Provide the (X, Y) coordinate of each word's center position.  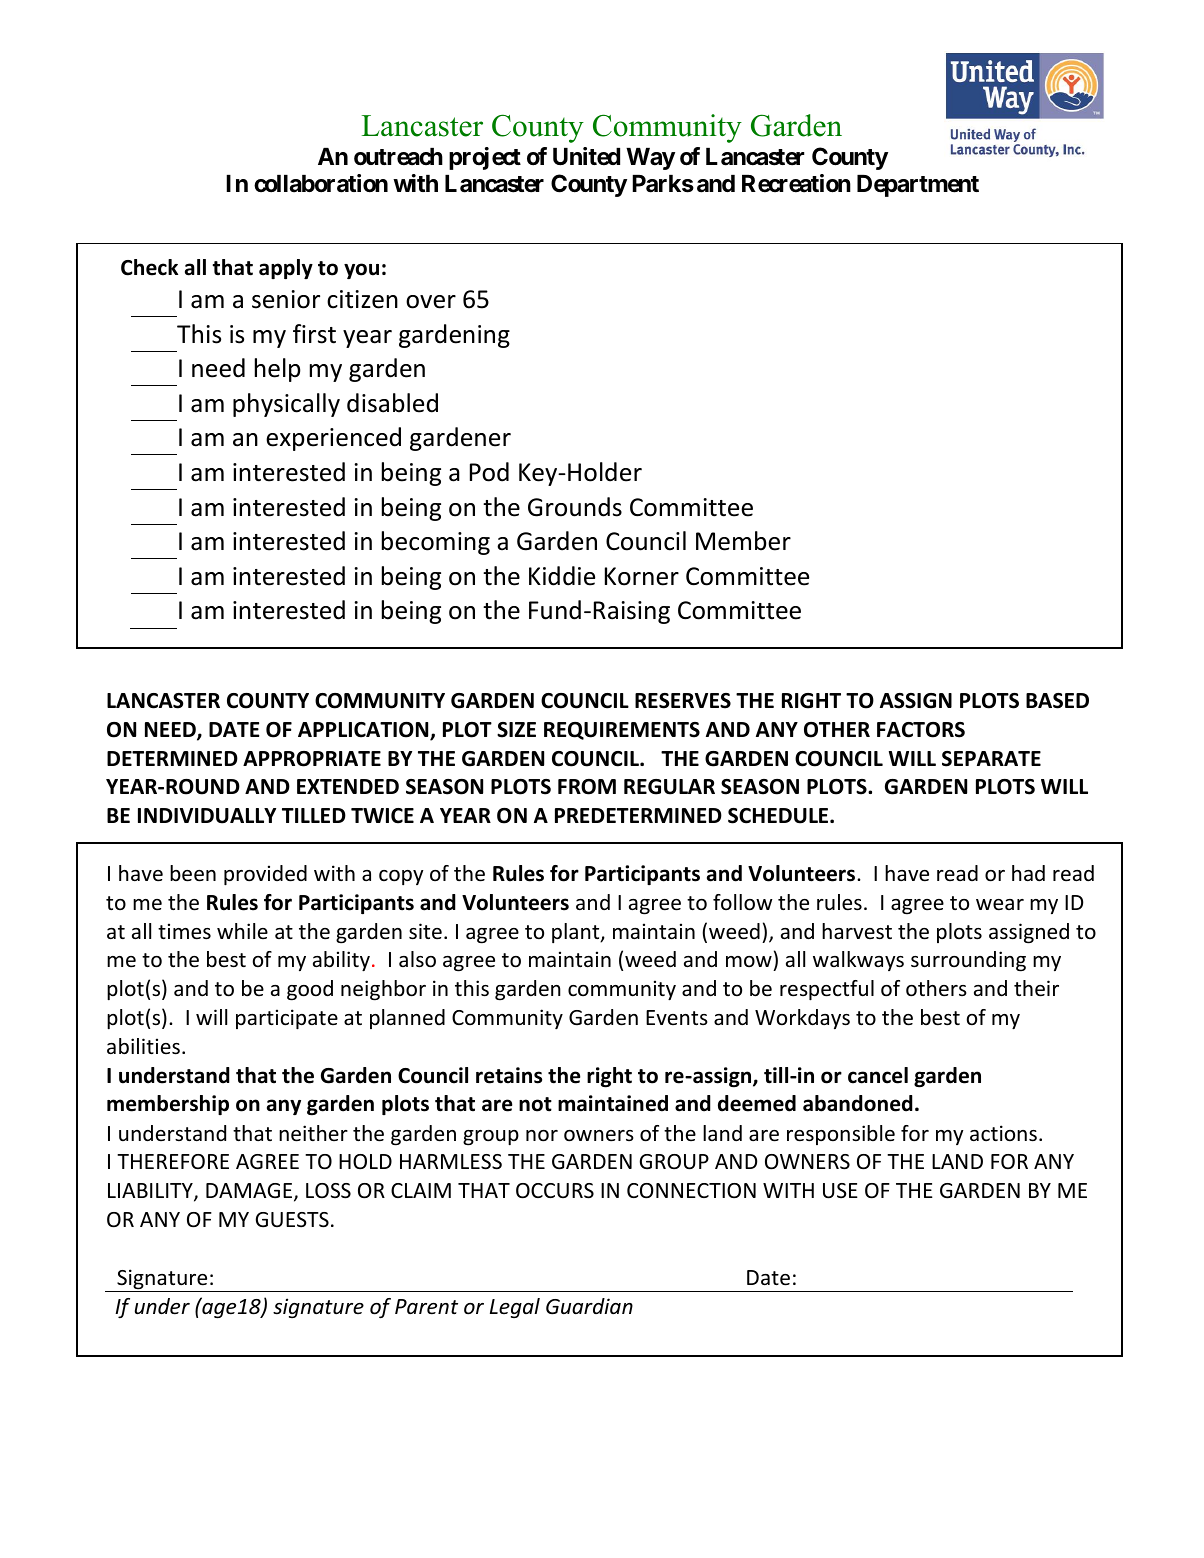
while (242, 931)
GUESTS (292, 1220)
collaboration (321, 183)
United (586, 156)
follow (743, 902)
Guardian (589, 1306)
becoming (436, 543)
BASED (1057, 701)
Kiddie (562, 576)
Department (918, 186)
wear (1000, 905)
